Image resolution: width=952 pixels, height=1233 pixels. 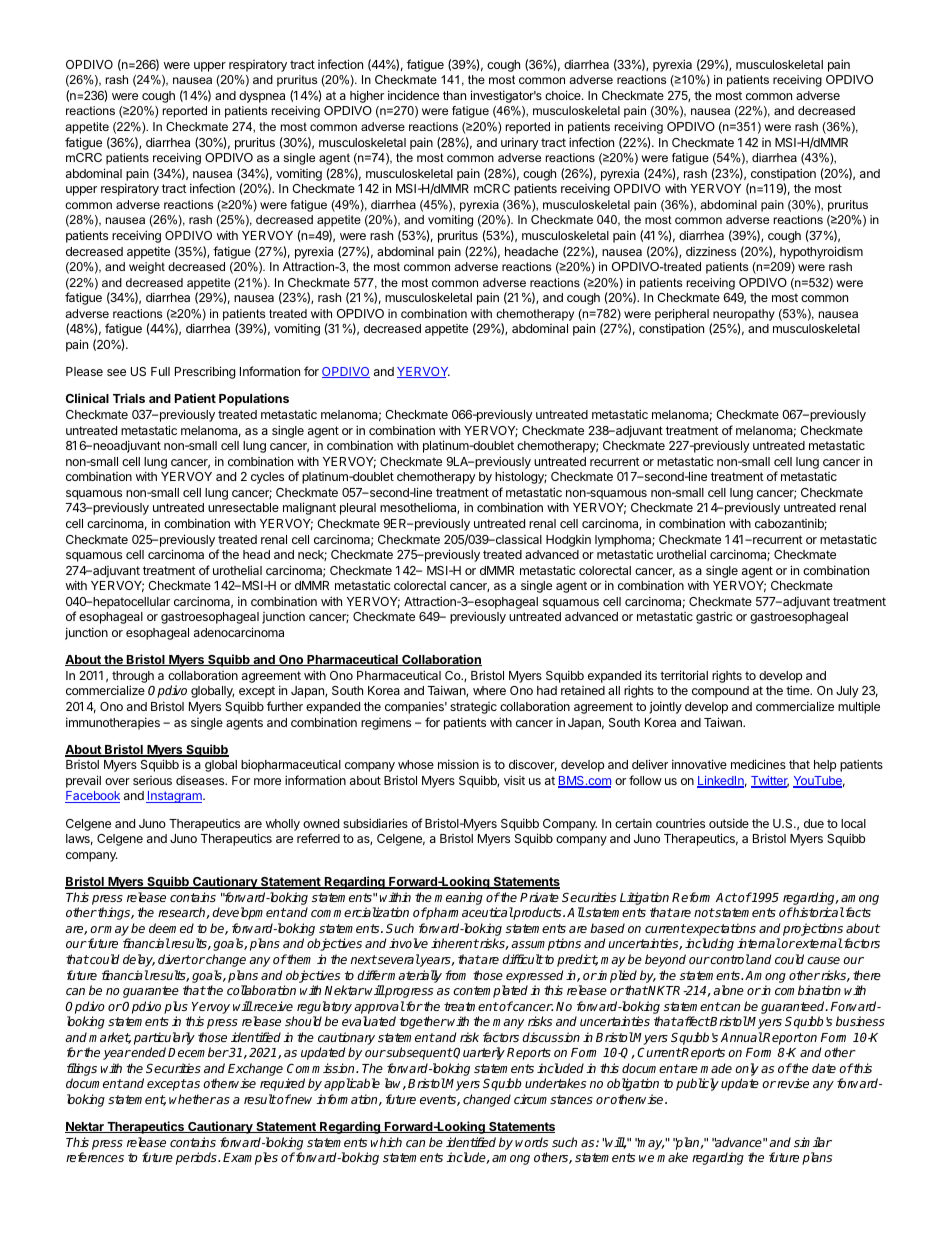 What do you see at coordinates (358, 509) in the screenshot?
I see `pleural` at bounding box center [358, 509].
